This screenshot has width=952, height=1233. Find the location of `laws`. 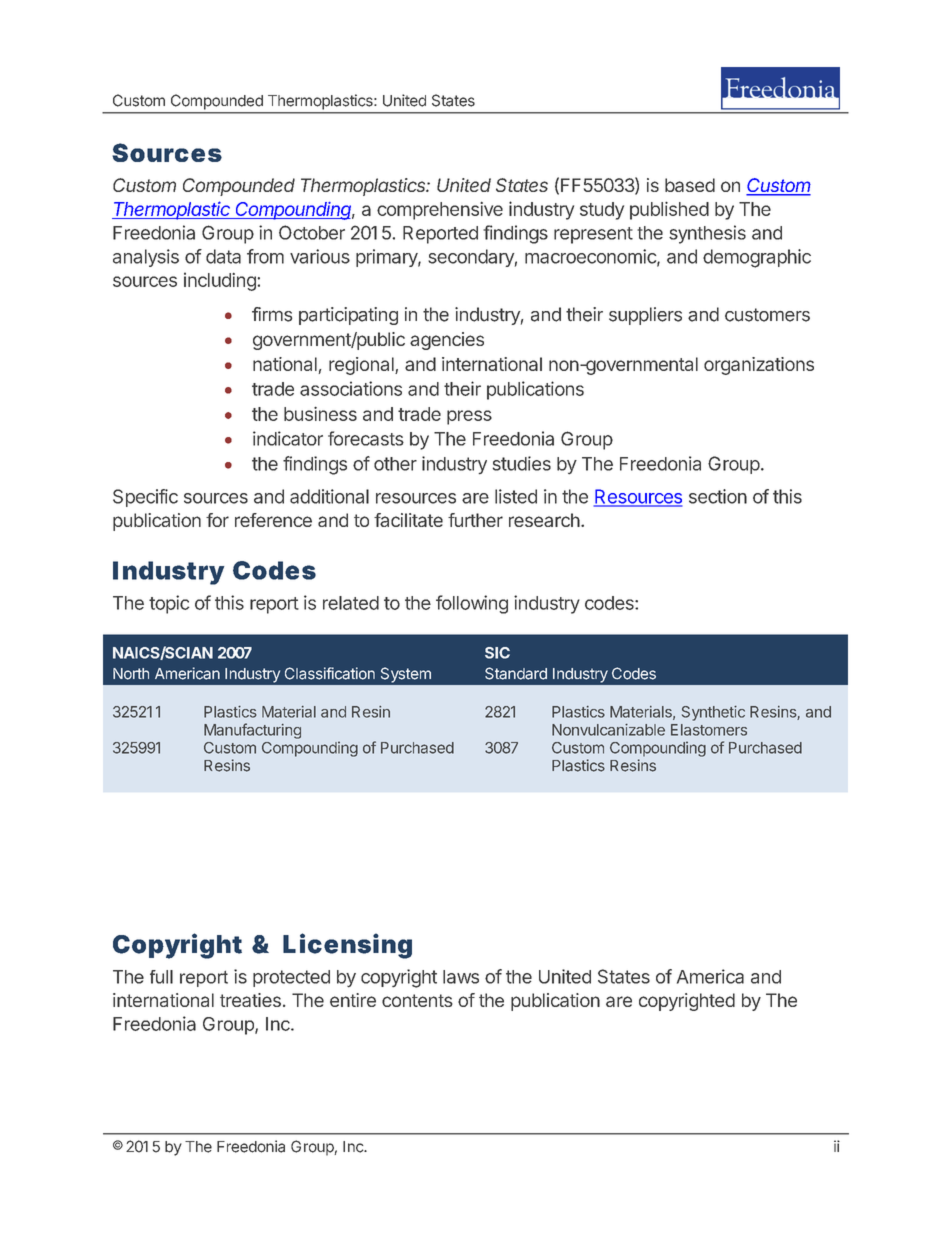

laws is located at coordinates (461, 977).
